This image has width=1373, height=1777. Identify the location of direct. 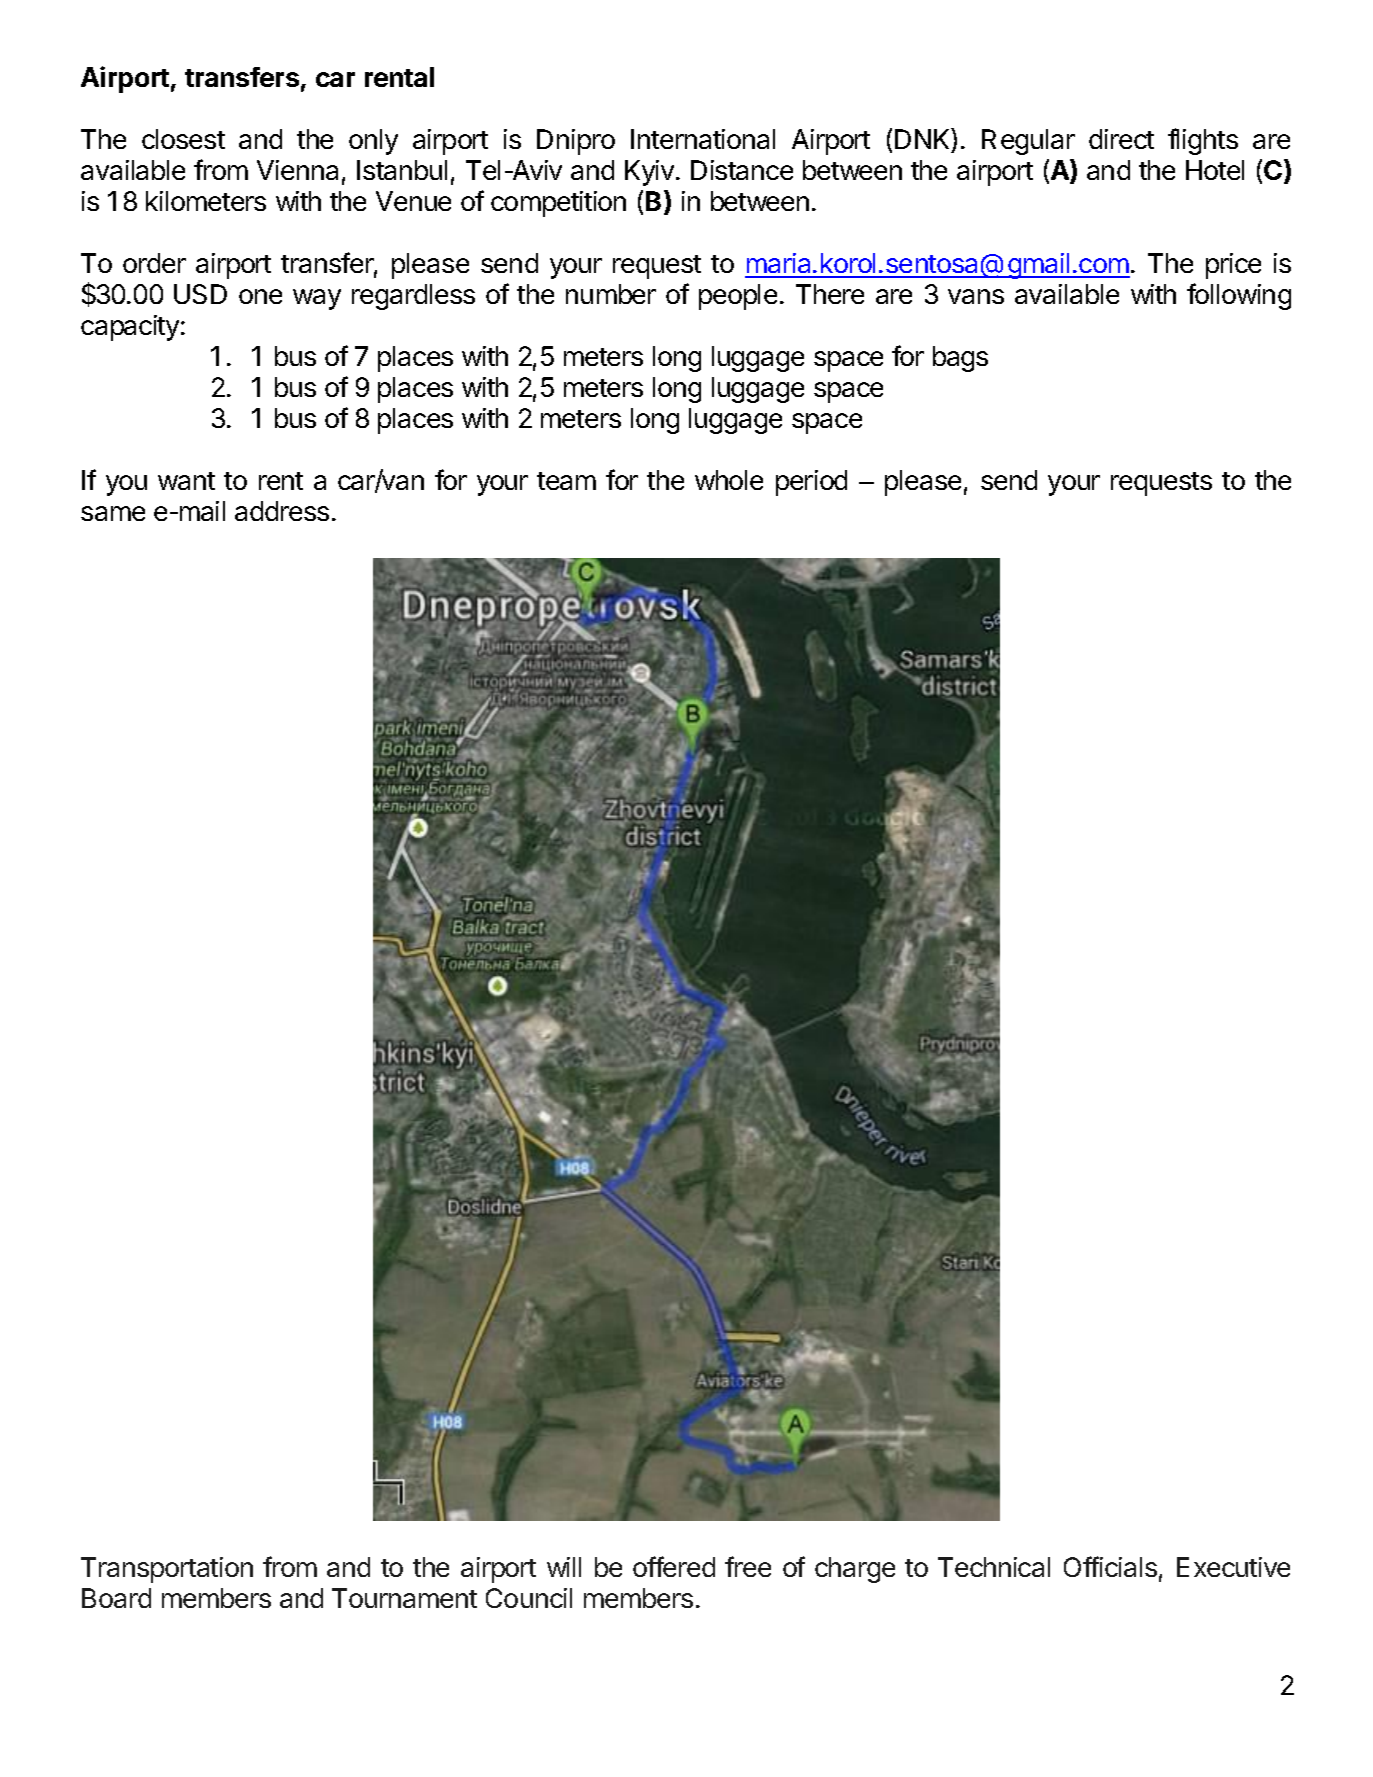
(1121, 139).
